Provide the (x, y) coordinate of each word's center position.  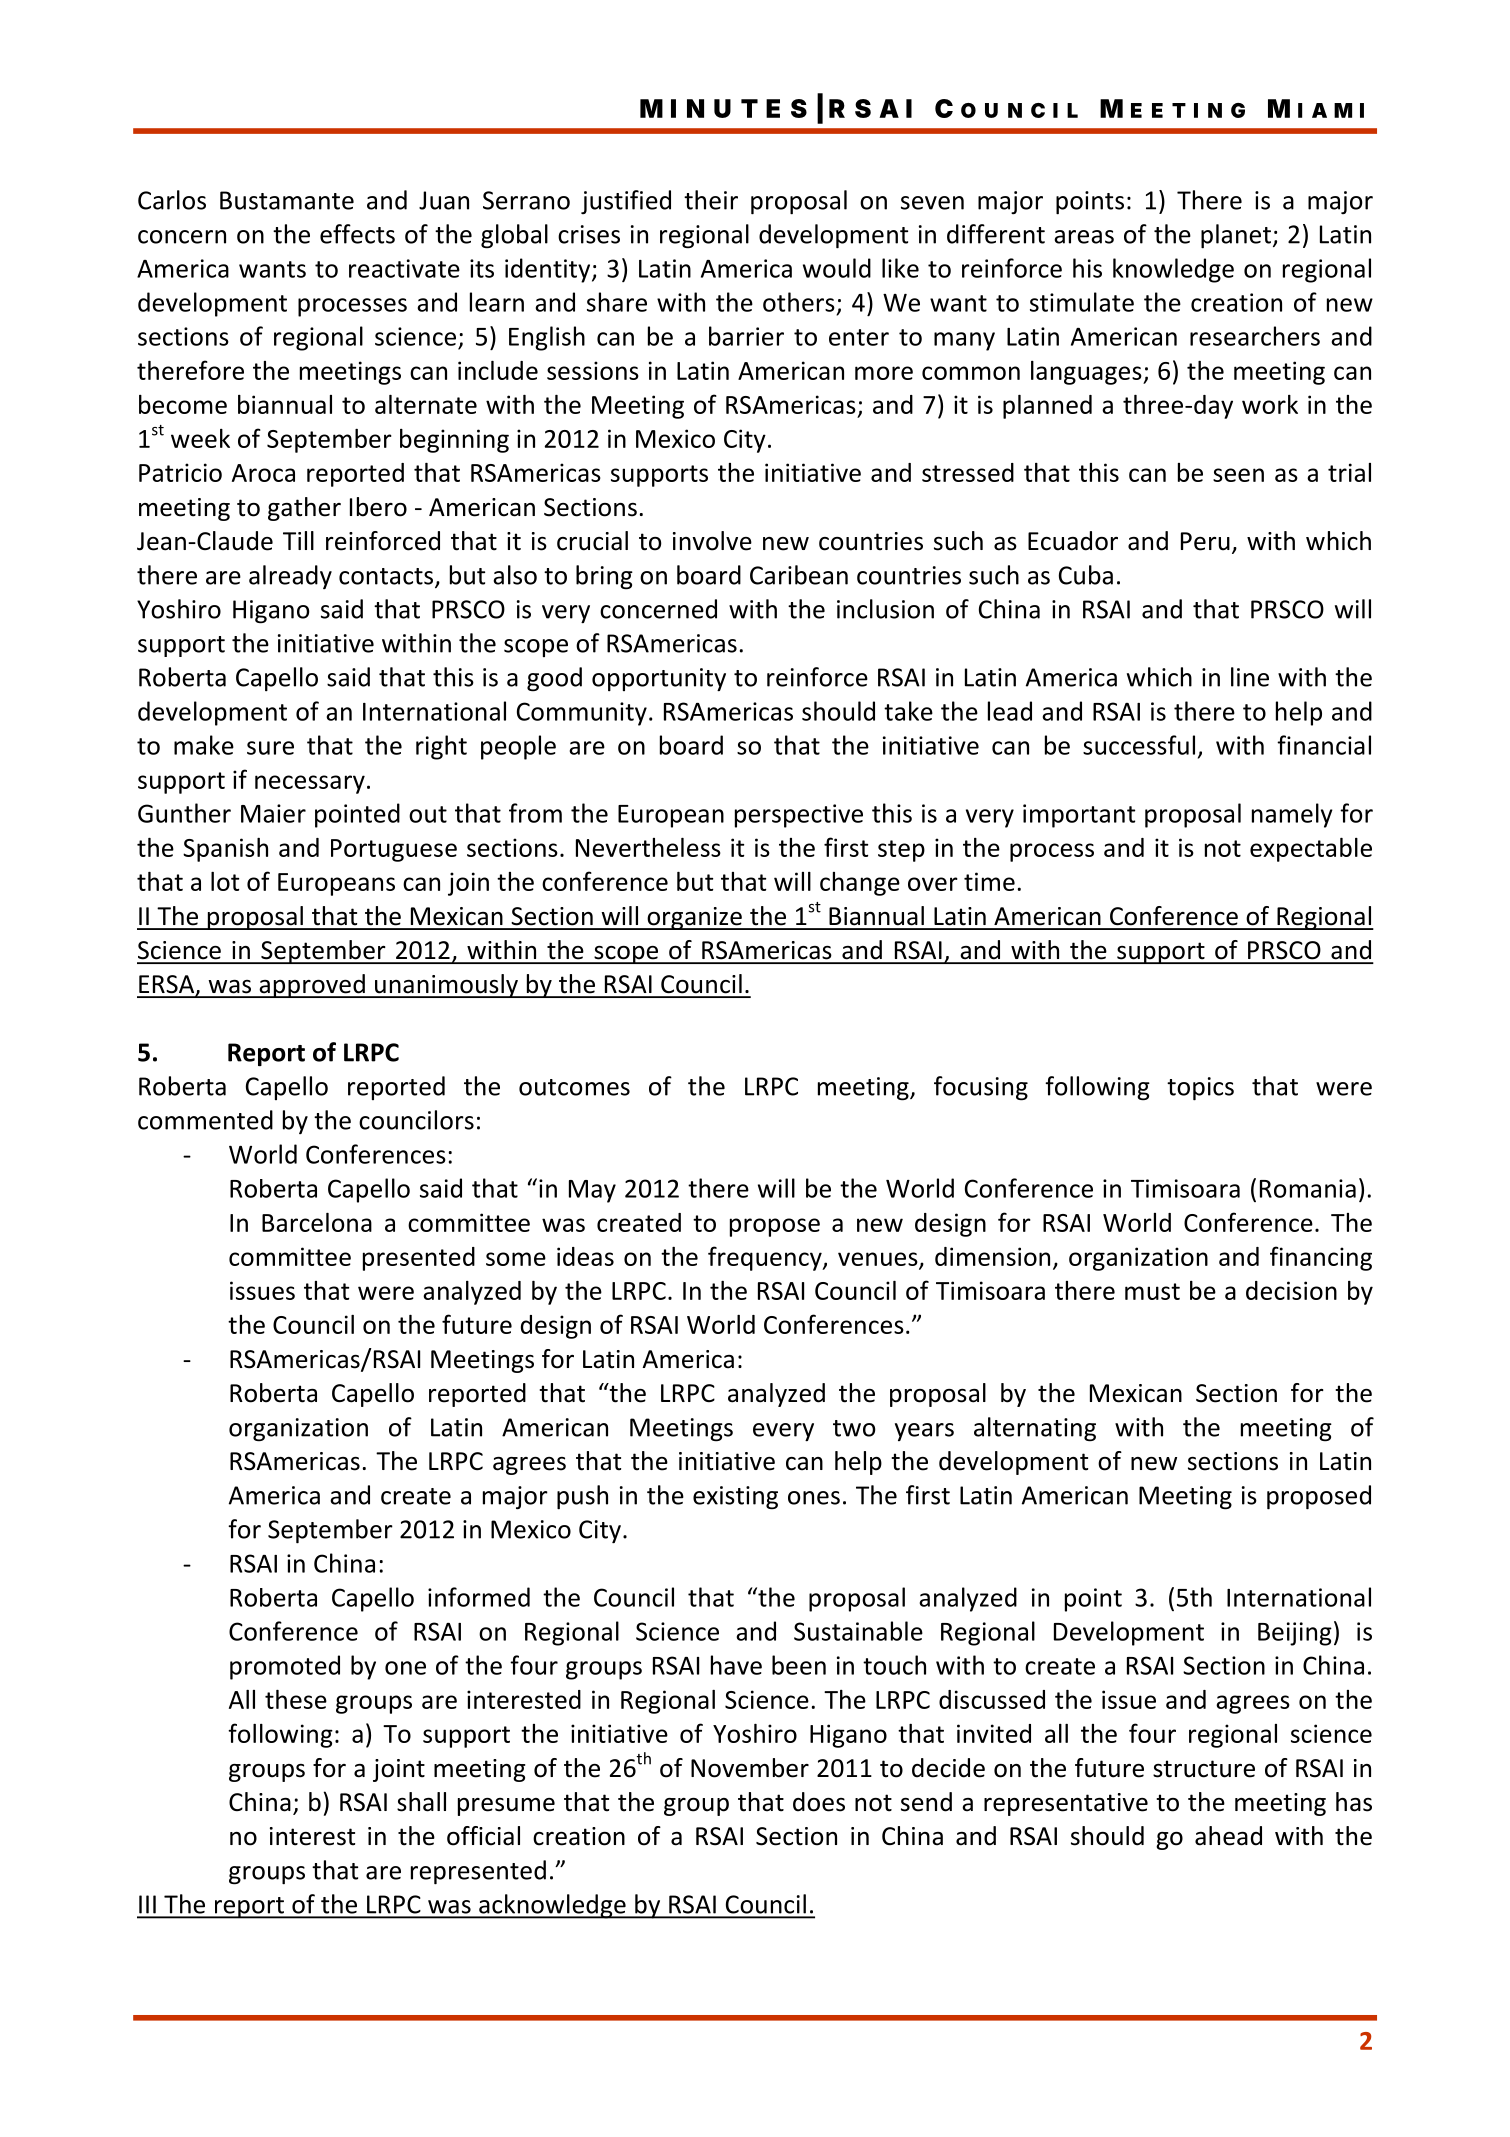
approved (312, 986)
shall (421, 1802)
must (1152, 1291)
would (837, 268)
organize (694, 918)
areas (1084, 237)
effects (357, 234)
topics (1200, 1089)
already (290, 577)
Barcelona (317, 1222)
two (854, 1428)
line (1250, 677)
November (750, 1768)
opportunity (659, 679)
